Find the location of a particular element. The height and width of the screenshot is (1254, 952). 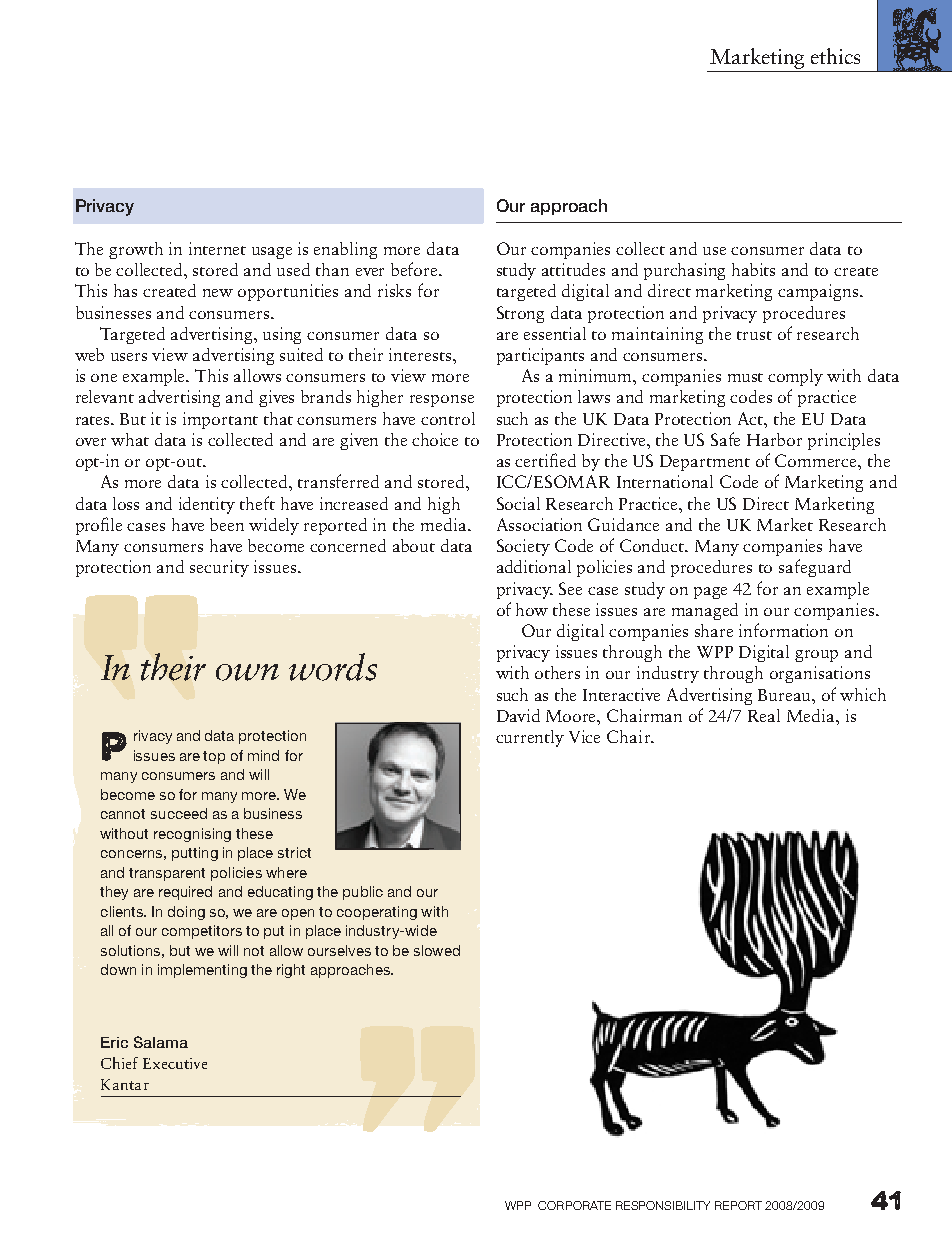

how is located at coordinates (532, 609).
